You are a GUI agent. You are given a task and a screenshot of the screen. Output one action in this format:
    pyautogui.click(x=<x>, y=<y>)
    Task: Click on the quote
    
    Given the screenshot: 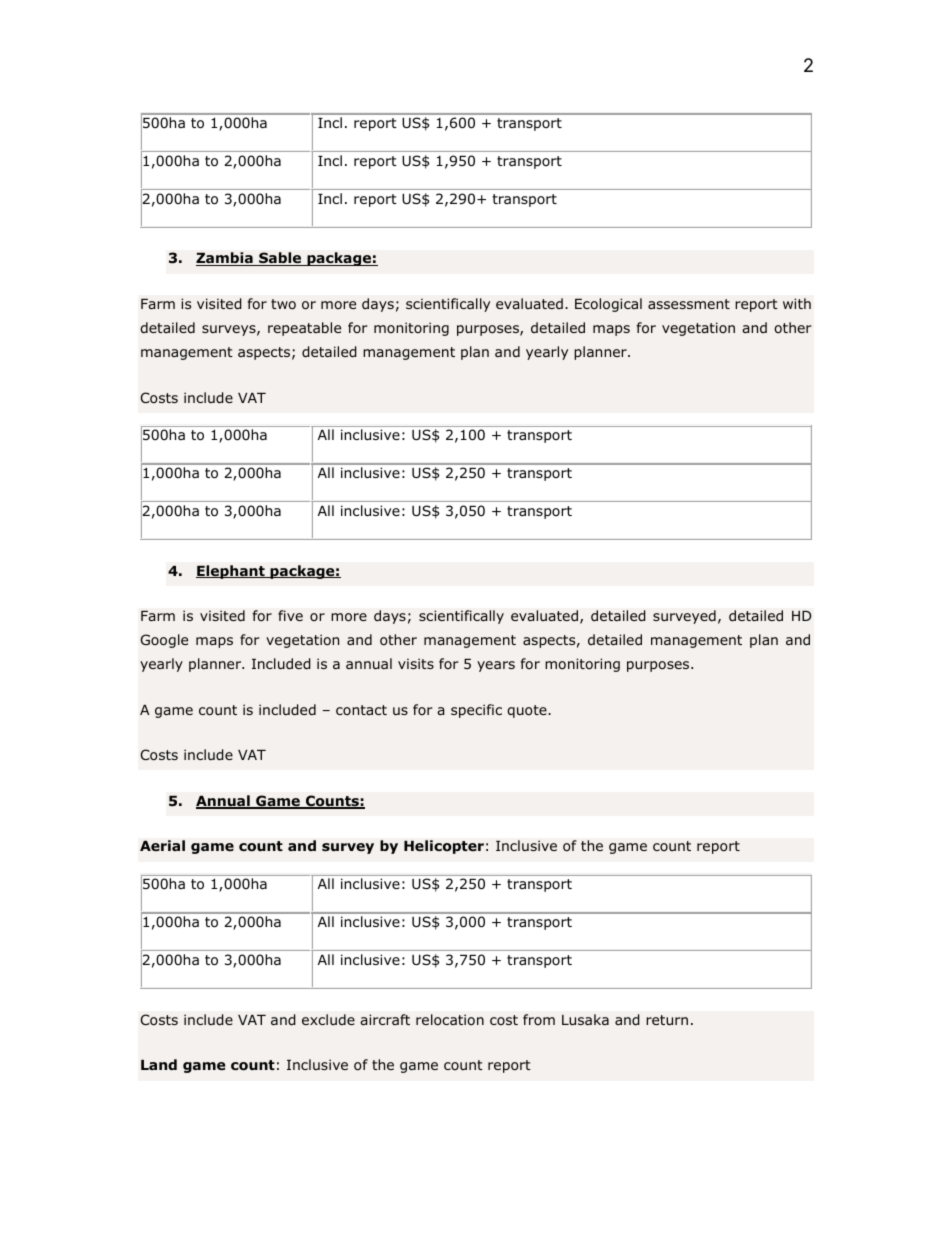 What is the action you would take?
    pyautogui.click(x=528, y=711)
